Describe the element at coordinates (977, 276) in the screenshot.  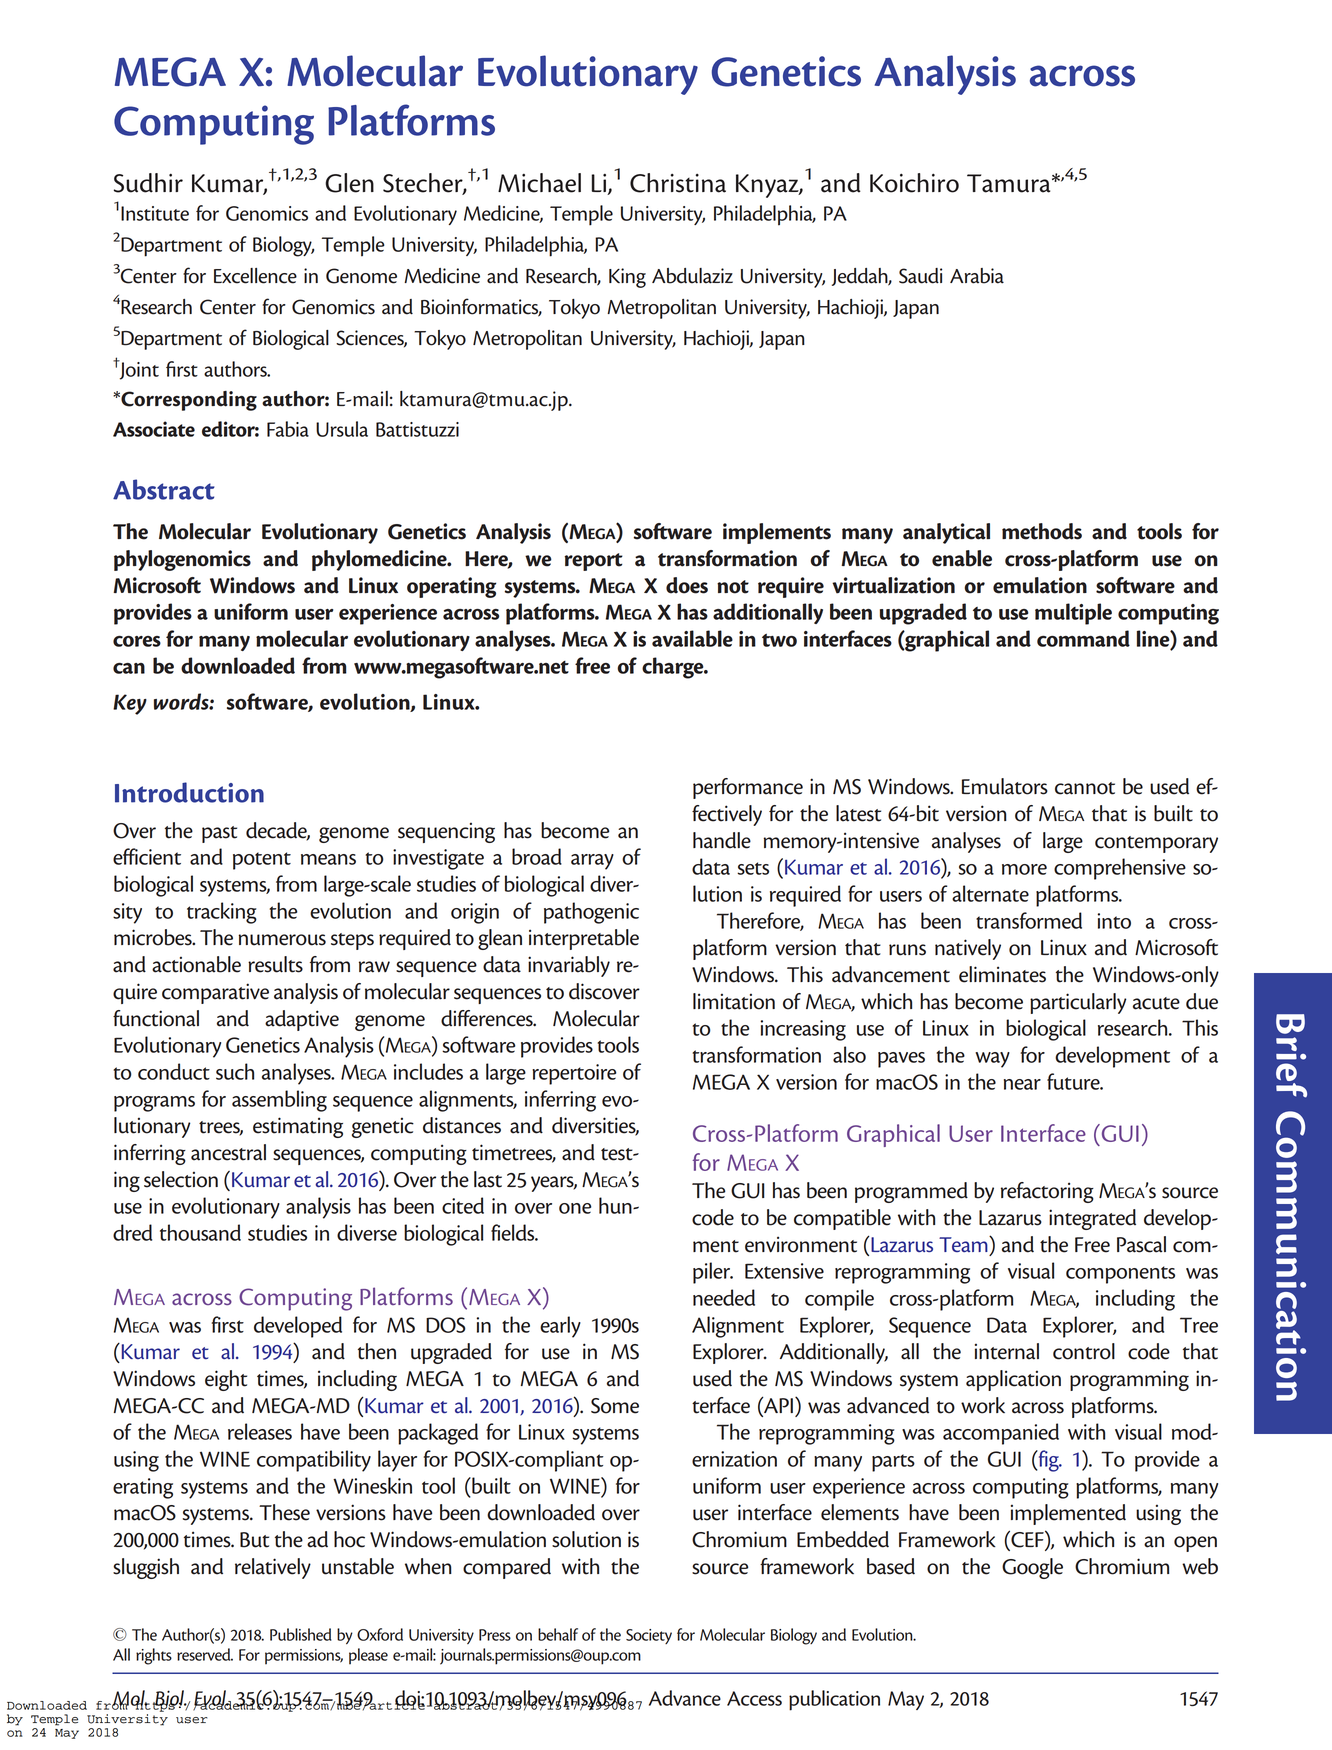
I see `Arabia` at that location.
